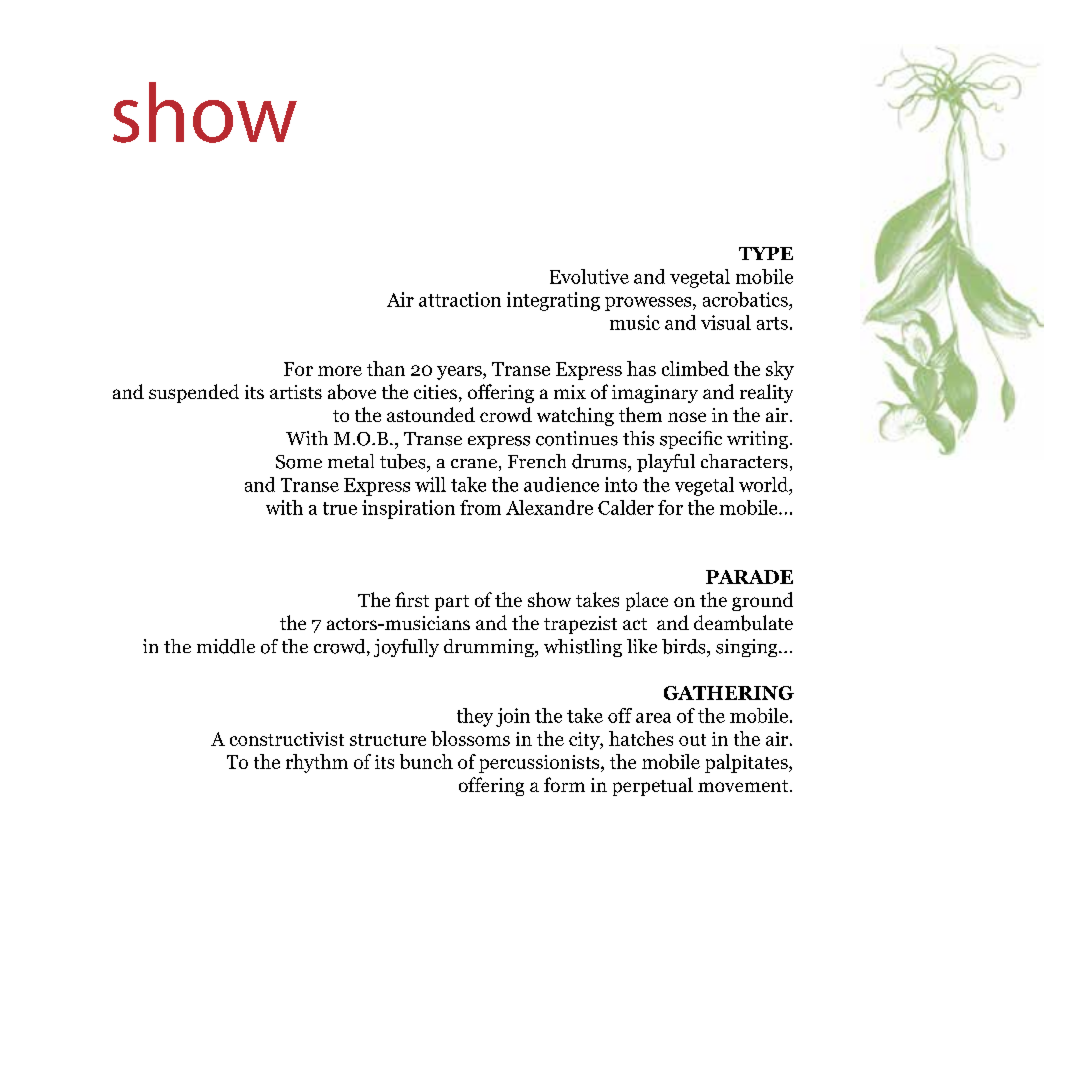  Describe the element at coordinates (426, 761) in the document. I see `bunch` at that location.
